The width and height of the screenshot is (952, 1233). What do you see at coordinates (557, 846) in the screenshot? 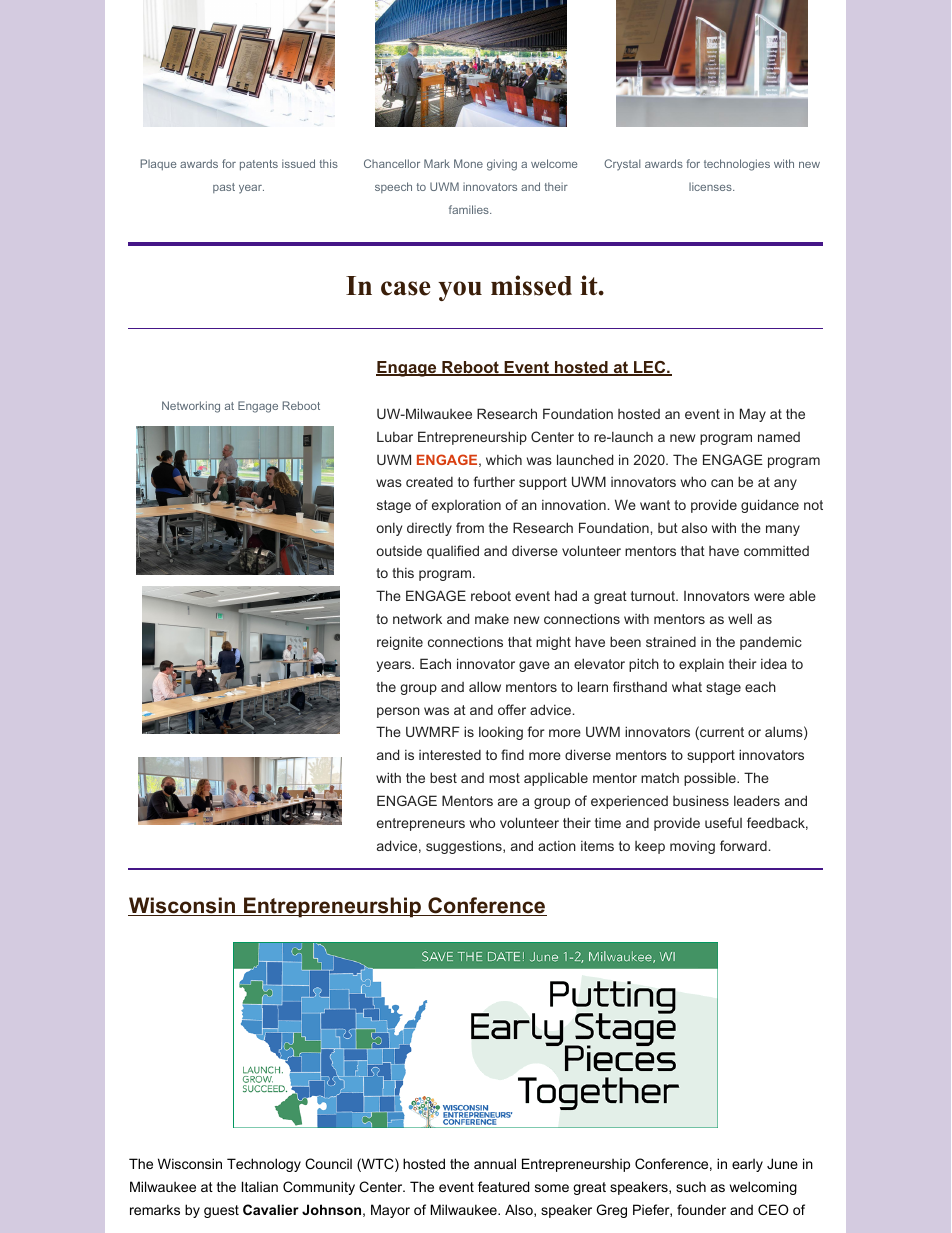
I see `action` at bounding box center [557, 846].
